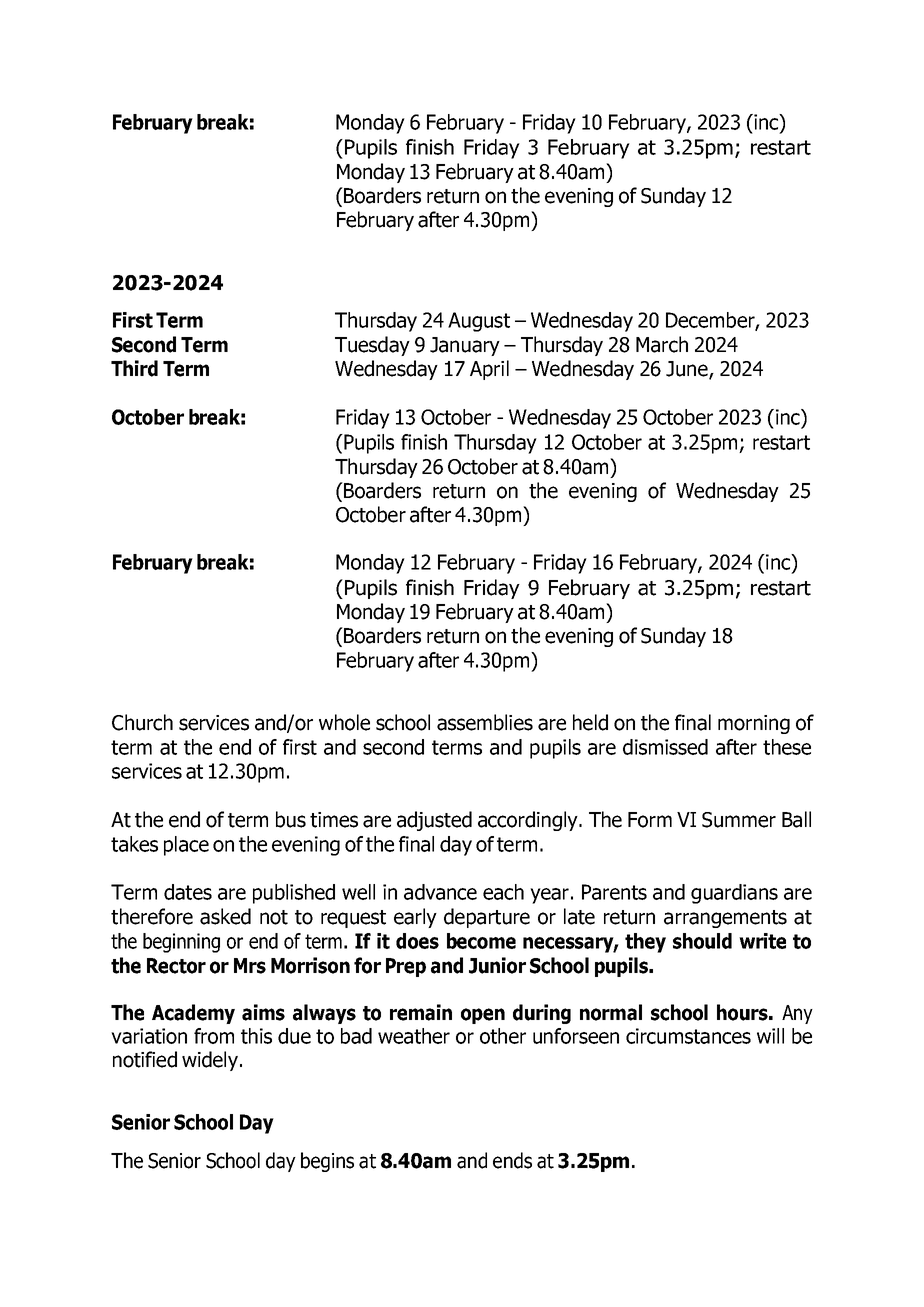  Describe the element at coordinates (485, 722) in the image. I see `assemblies` at that location.
